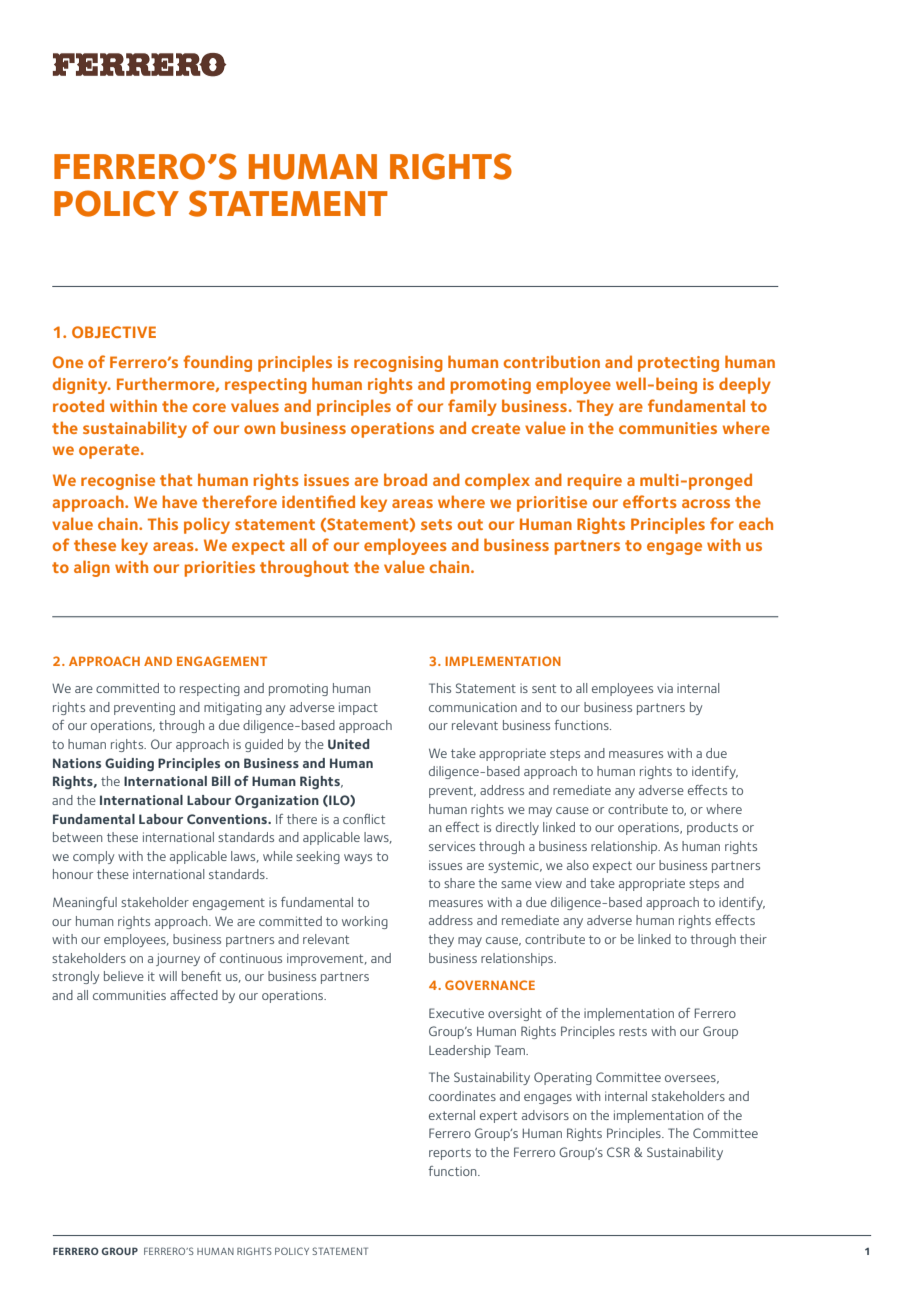  I want to click on protecting, so click(678, 364).
